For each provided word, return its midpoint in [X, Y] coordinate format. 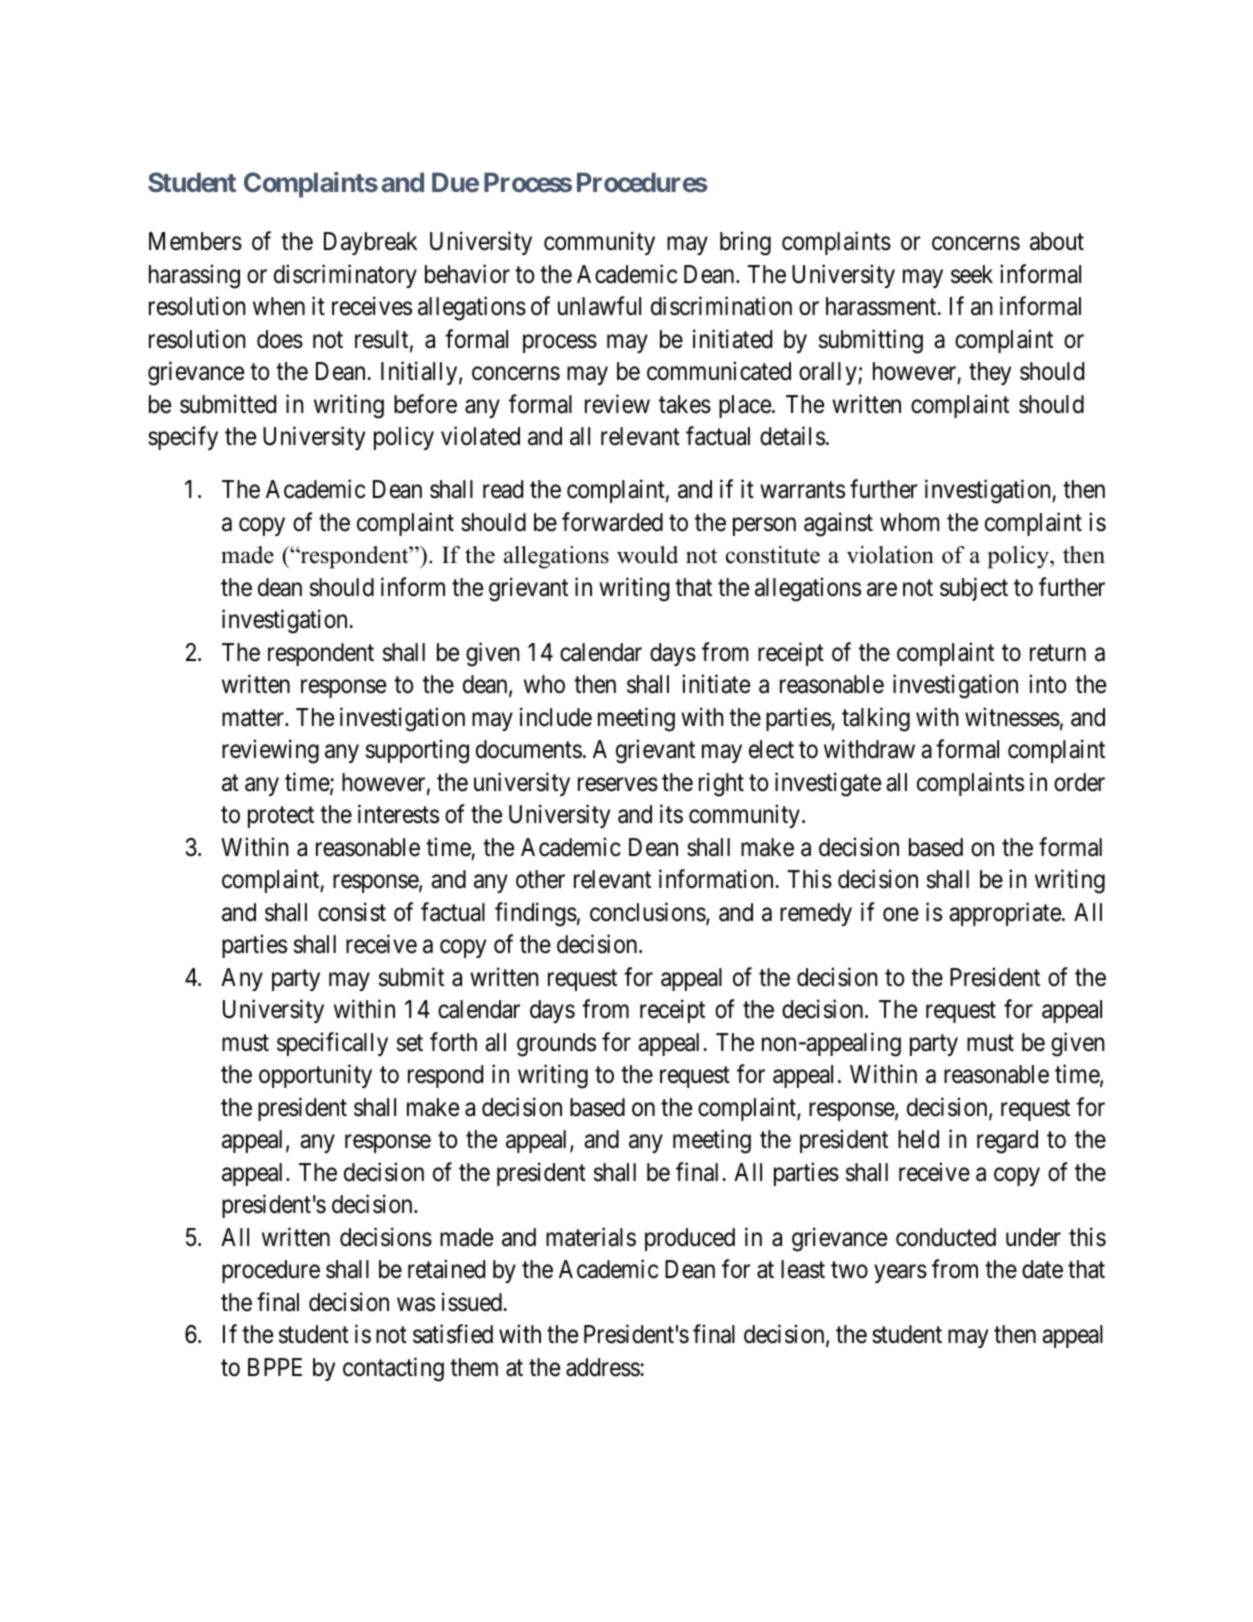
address [603, 1367]
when [279, 306]
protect [281, 817]
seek [972, 274]
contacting [393, 1369]
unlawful [599, 306]
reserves [618, 784]
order [1079, 782]
